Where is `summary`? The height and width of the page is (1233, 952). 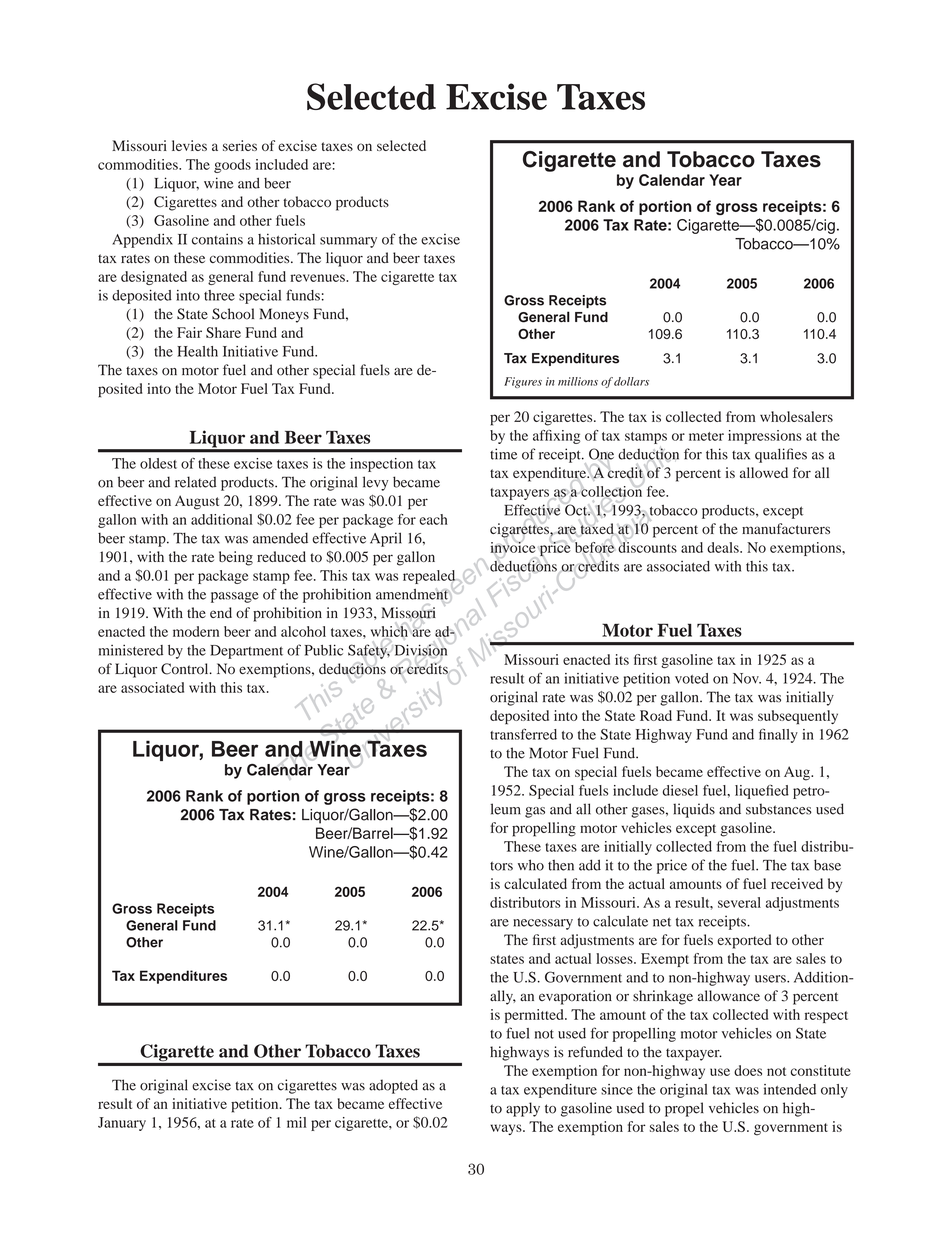 summary is located at coordinates (348, 242).
